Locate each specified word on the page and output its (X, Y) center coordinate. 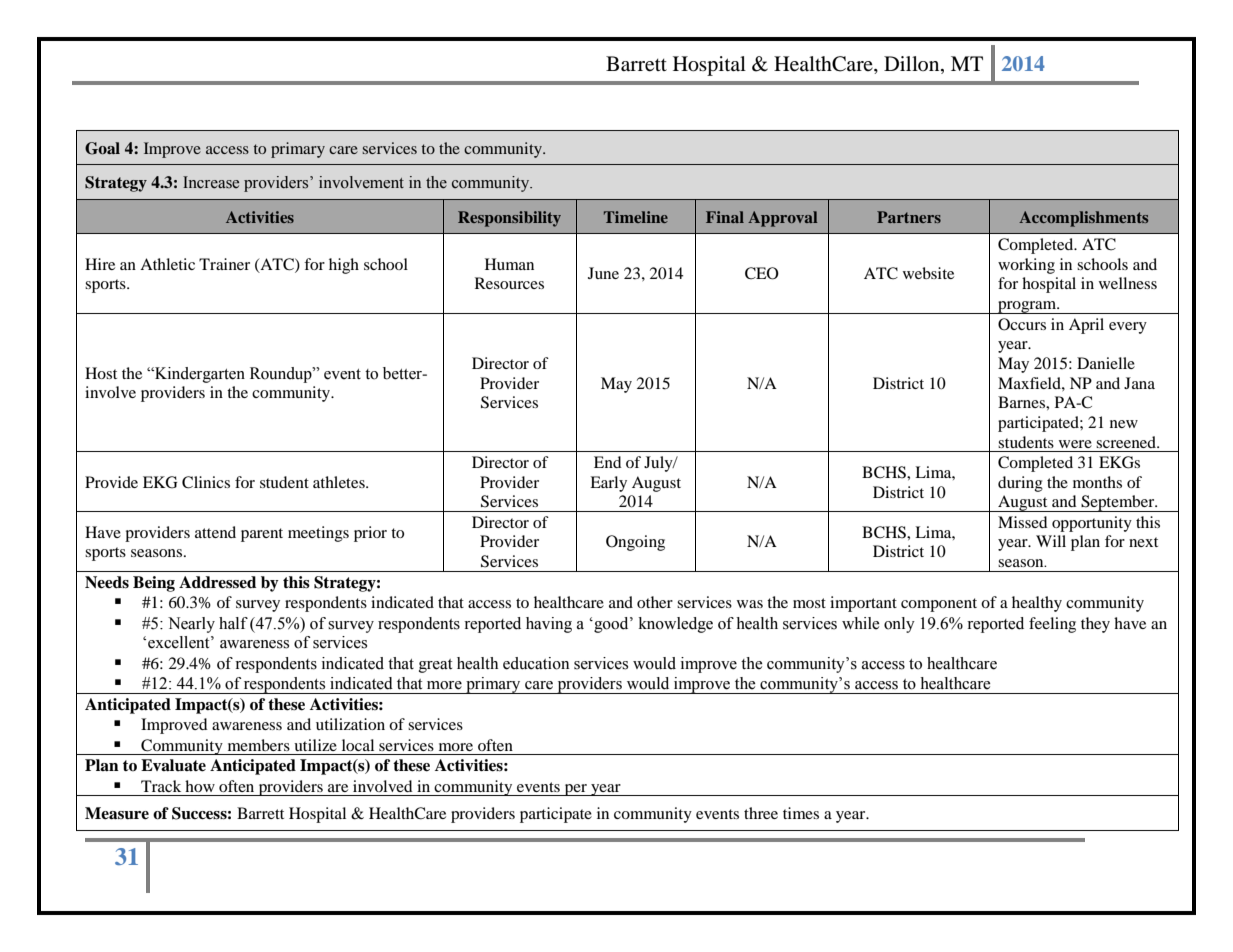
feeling (1052, 625)
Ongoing (635, 543)
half (233, 623)
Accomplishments (1083, 219)
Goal (102, 148)
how (200, 786)
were (1075, 444)
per (576, 790)
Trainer (224, 264)
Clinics (206, 482)
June (603, 273)
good (611, 625)
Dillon (913, 63)
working (1026, 266)
